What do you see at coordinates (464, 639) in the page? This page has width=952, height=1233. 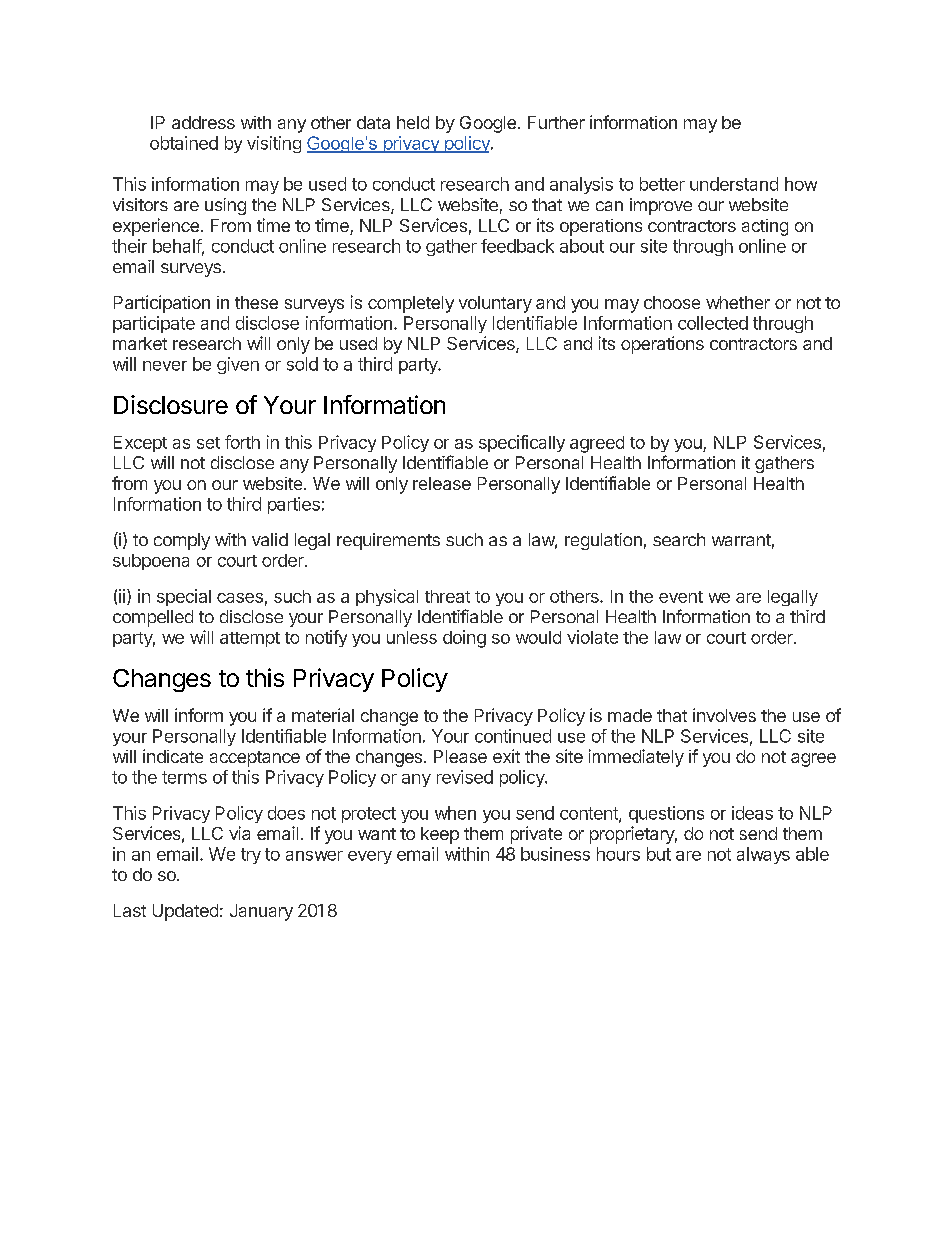 I see `doing` at bounding box center [464, 639].
